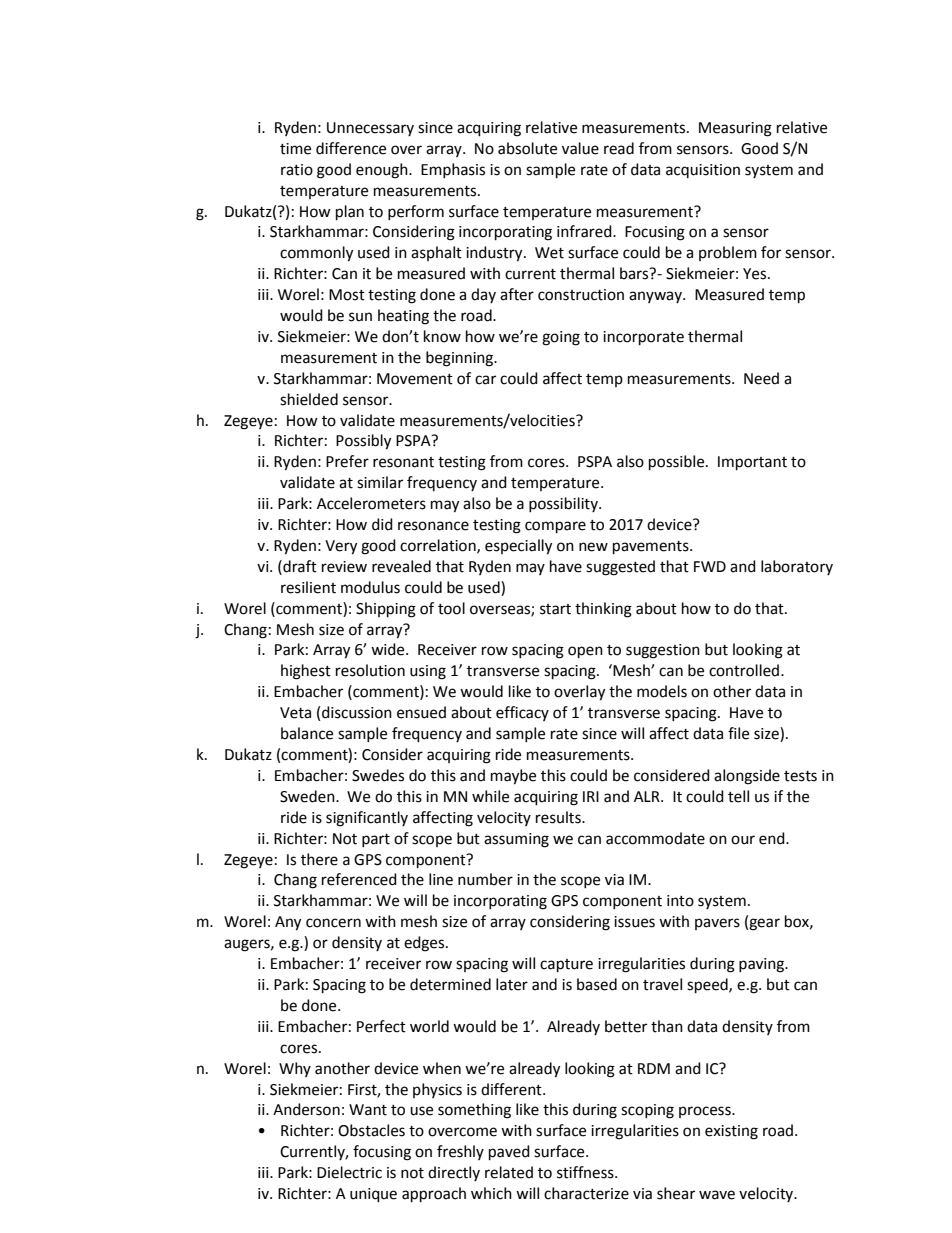 The height and width of the screenshot is (1233, 952). What do you see at coordinates (513, 777) in the screenshot?
I see `maybe` at bounding box center [513, 777].
